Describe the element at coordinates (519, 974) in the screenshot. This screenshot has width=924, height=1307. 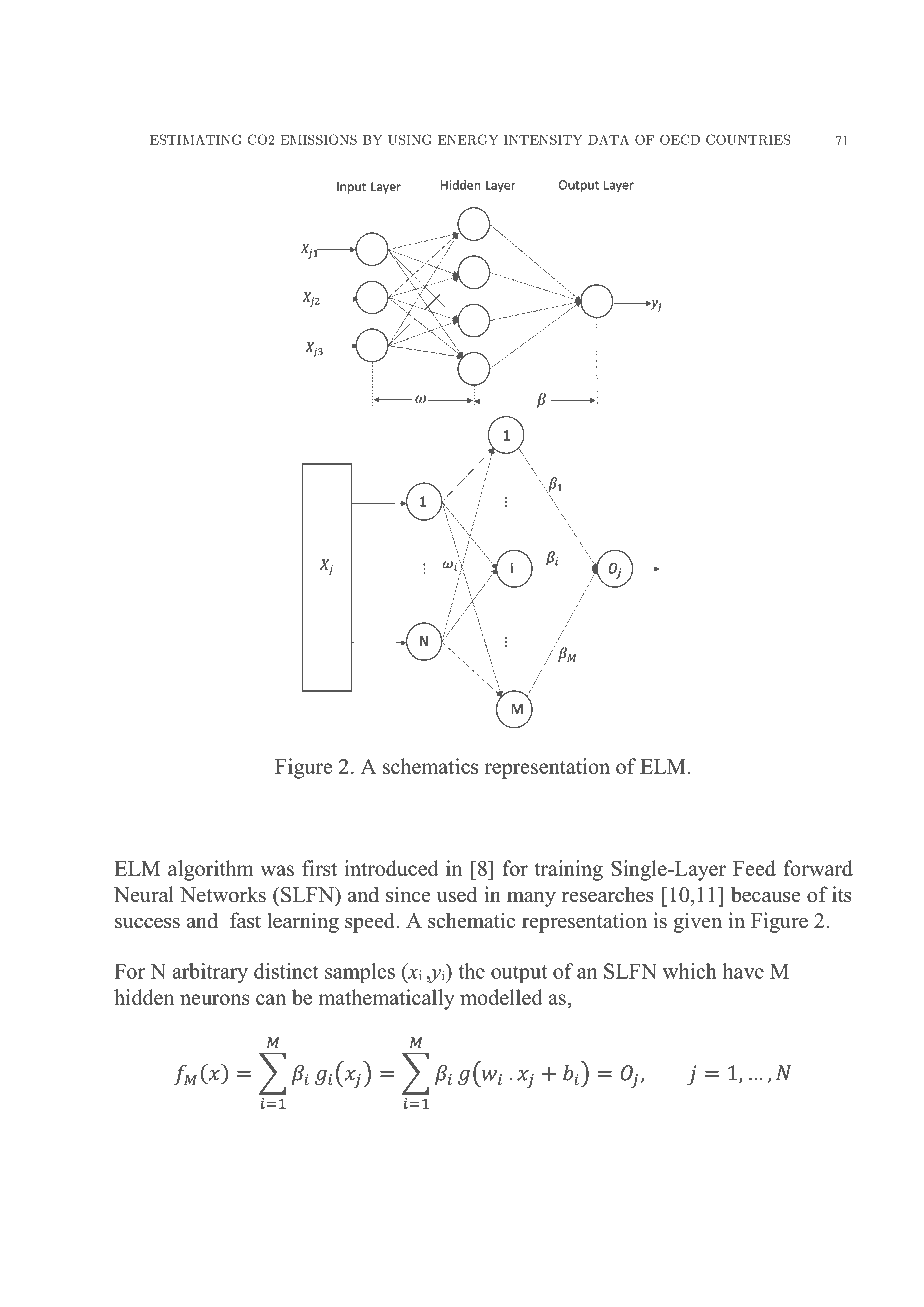
I see `output` at that location.
